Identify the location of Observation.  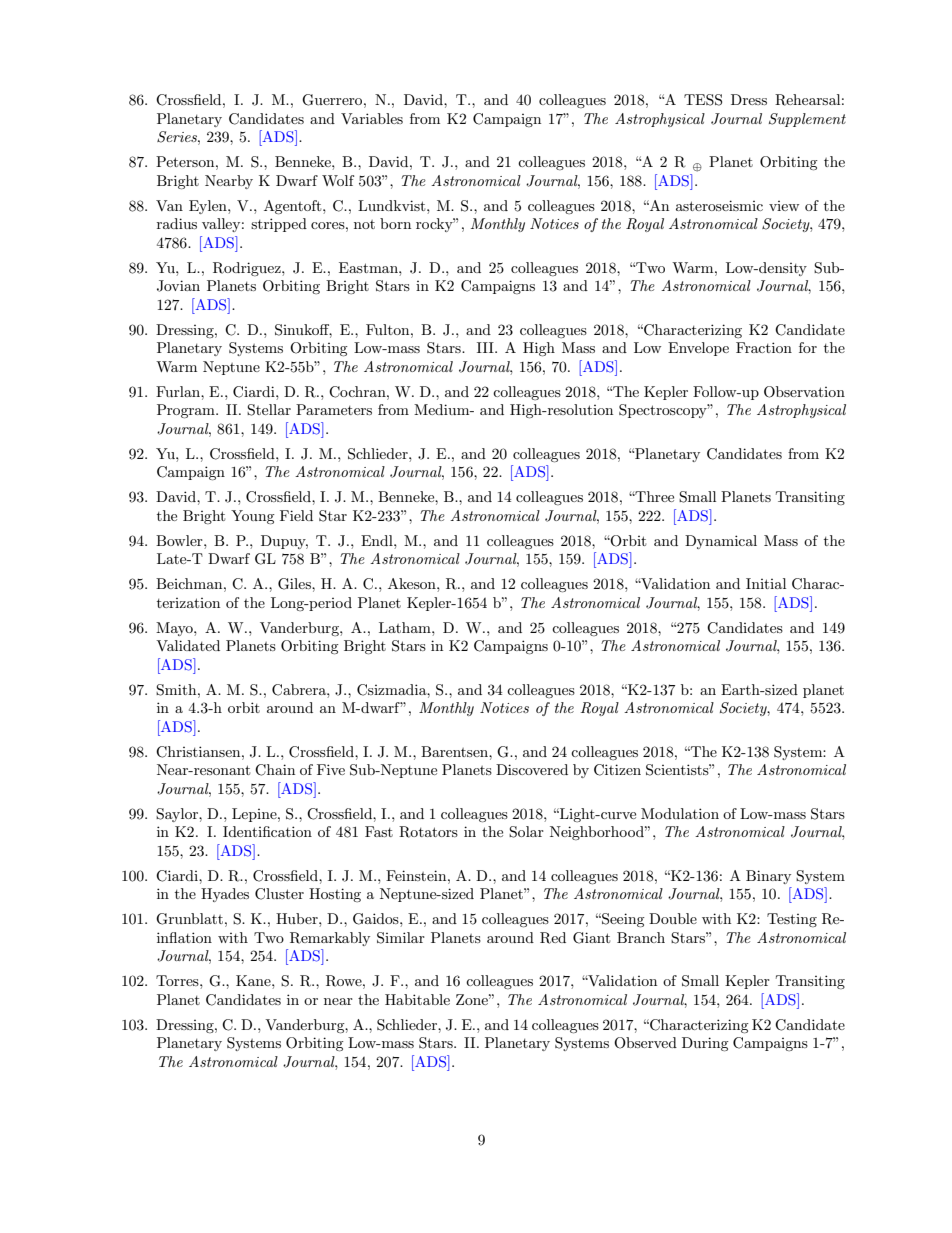
(804, 392).
